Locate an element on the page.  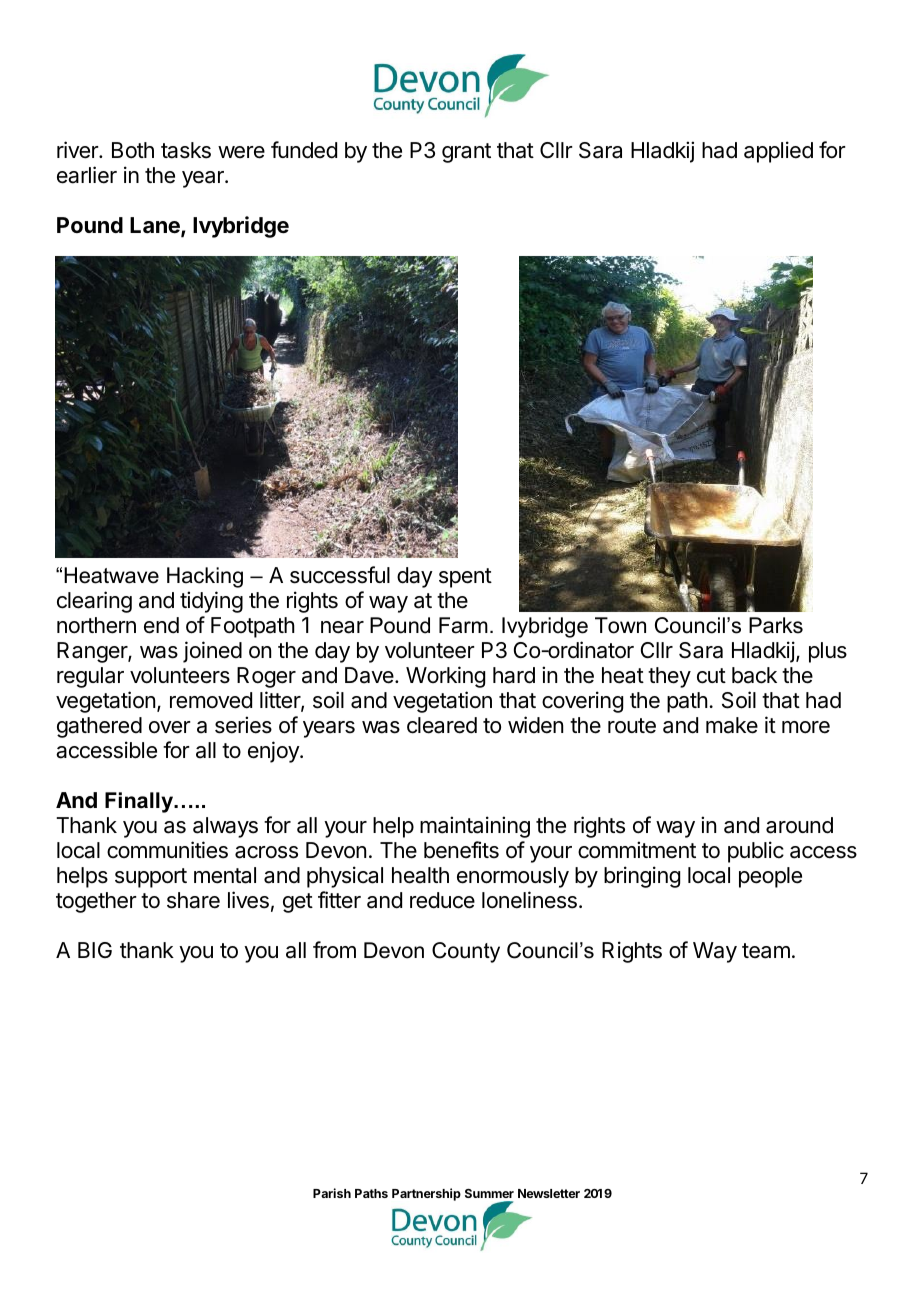
Parish is located at coordinates (332, 1193).
